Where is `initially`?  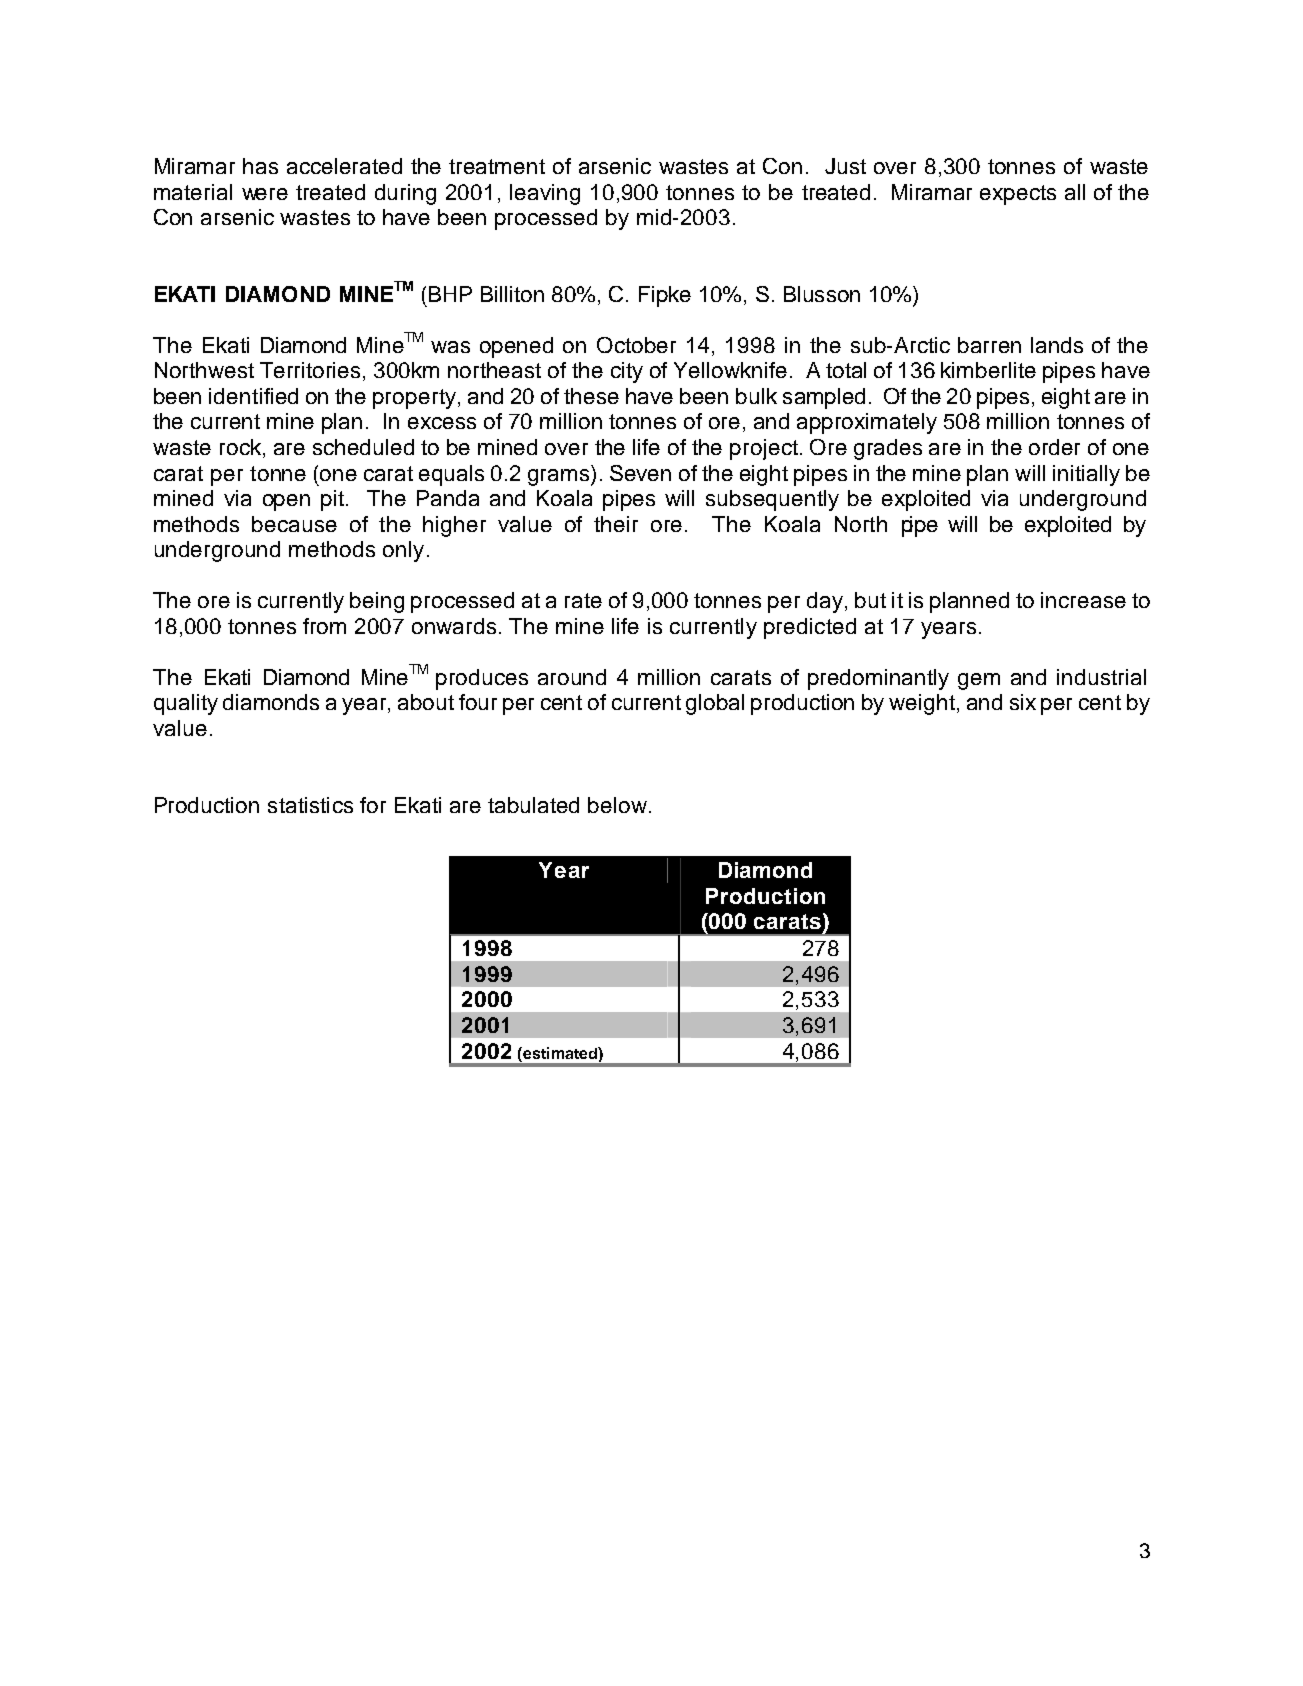
initially is located at coordinates (1086, 475).
